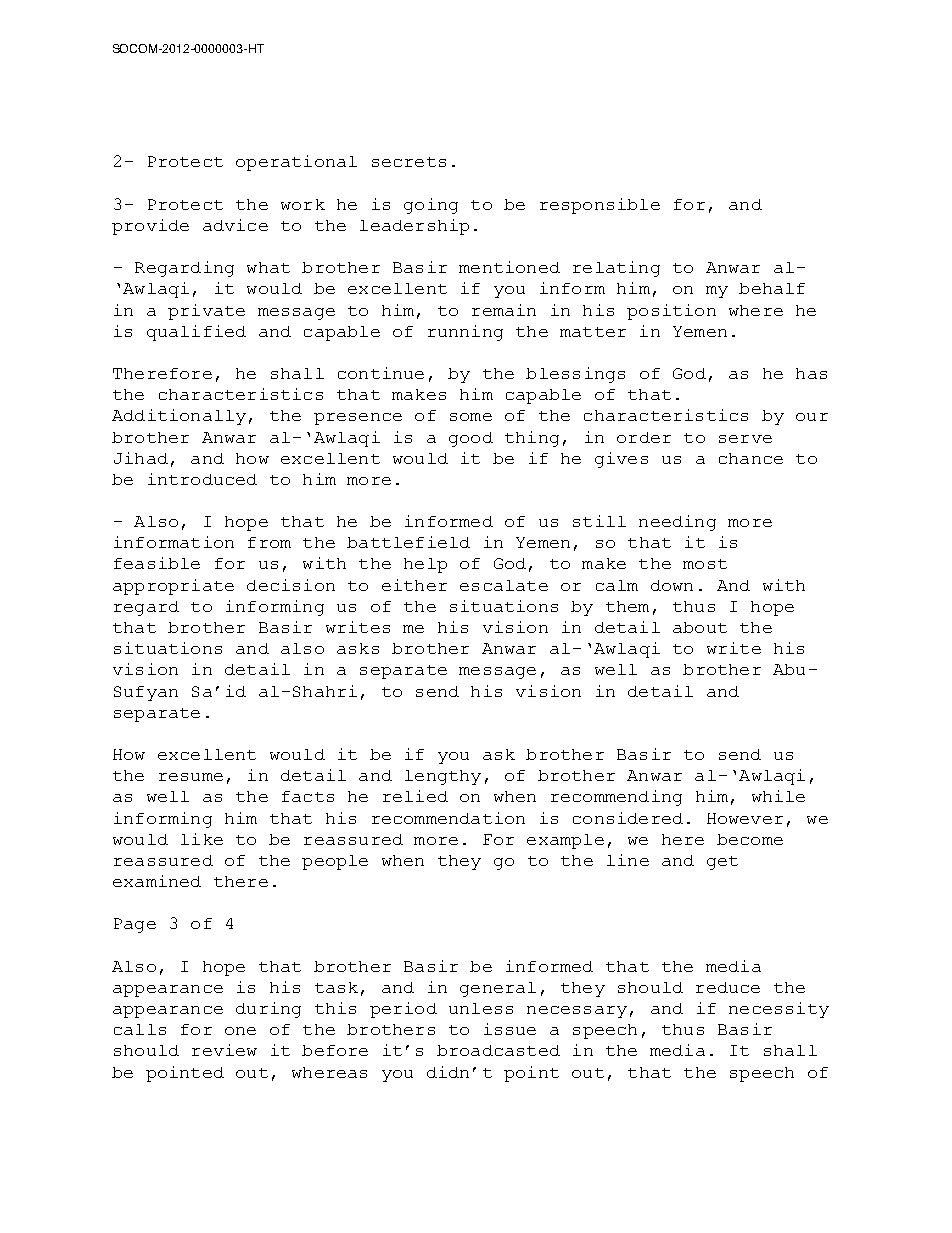 Image resolution: width=952 pixels, height=1233 pixels. What do you see at coordinates (700, 627) in the image?
I see `about` at bounding box center [700, 627].
